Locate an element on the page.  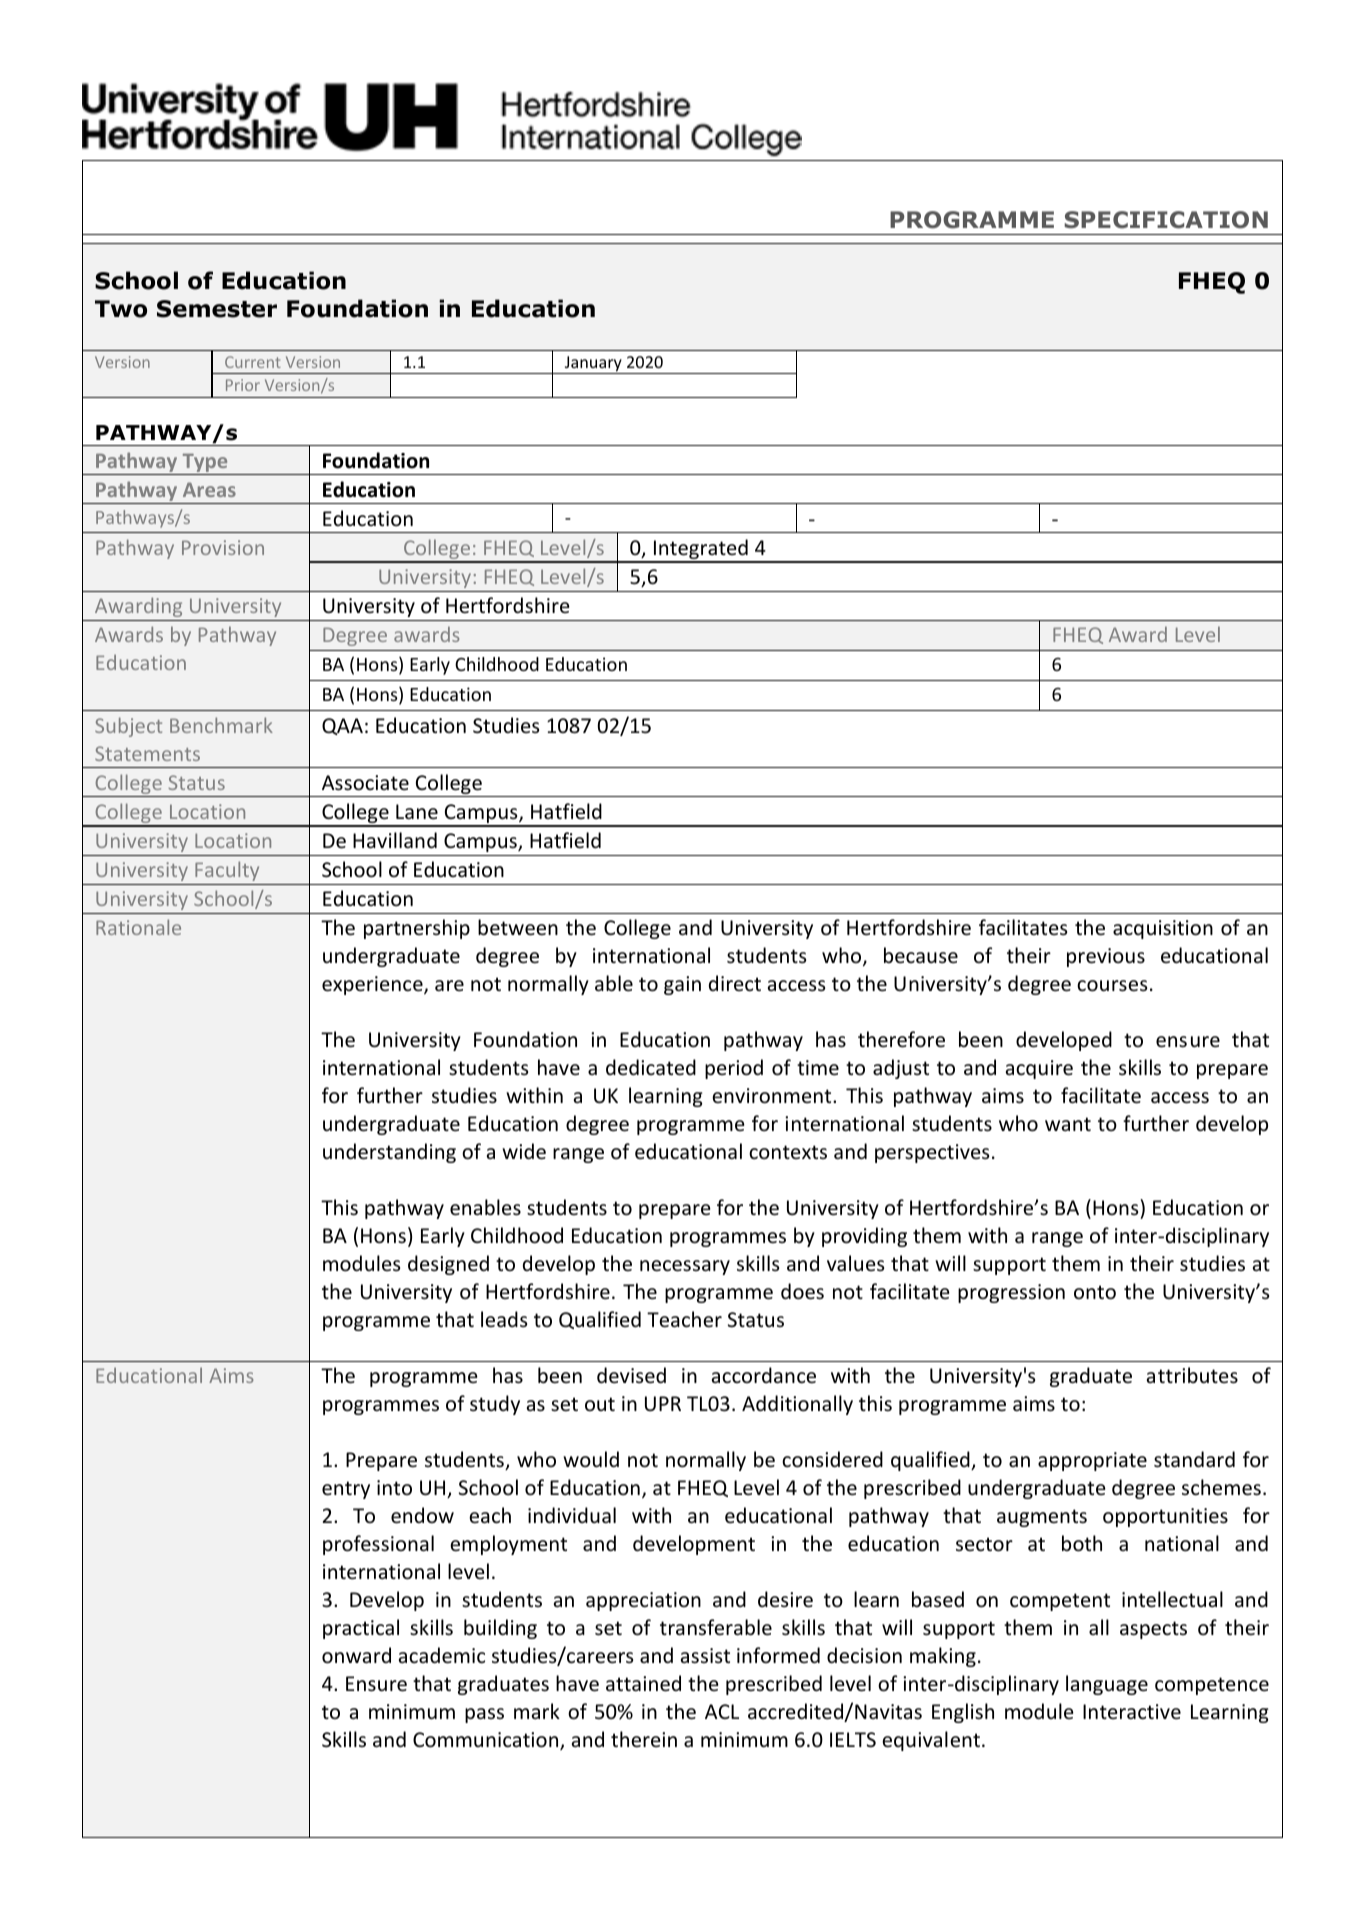
Lane is located at coordinates (417, 812).
